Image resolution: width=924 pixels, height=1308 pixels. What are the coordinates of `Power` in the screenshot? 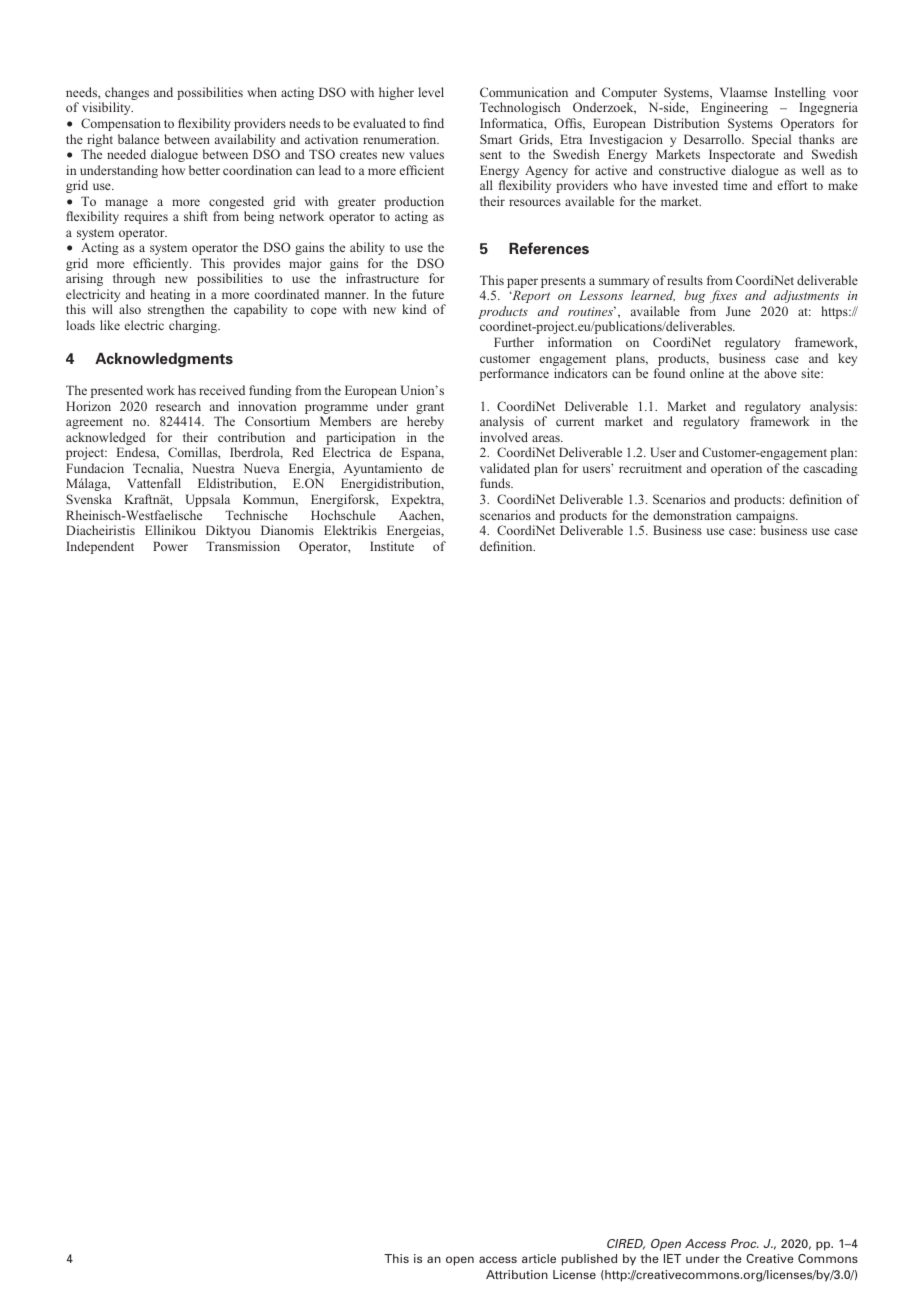 It's located at (170, 546).
